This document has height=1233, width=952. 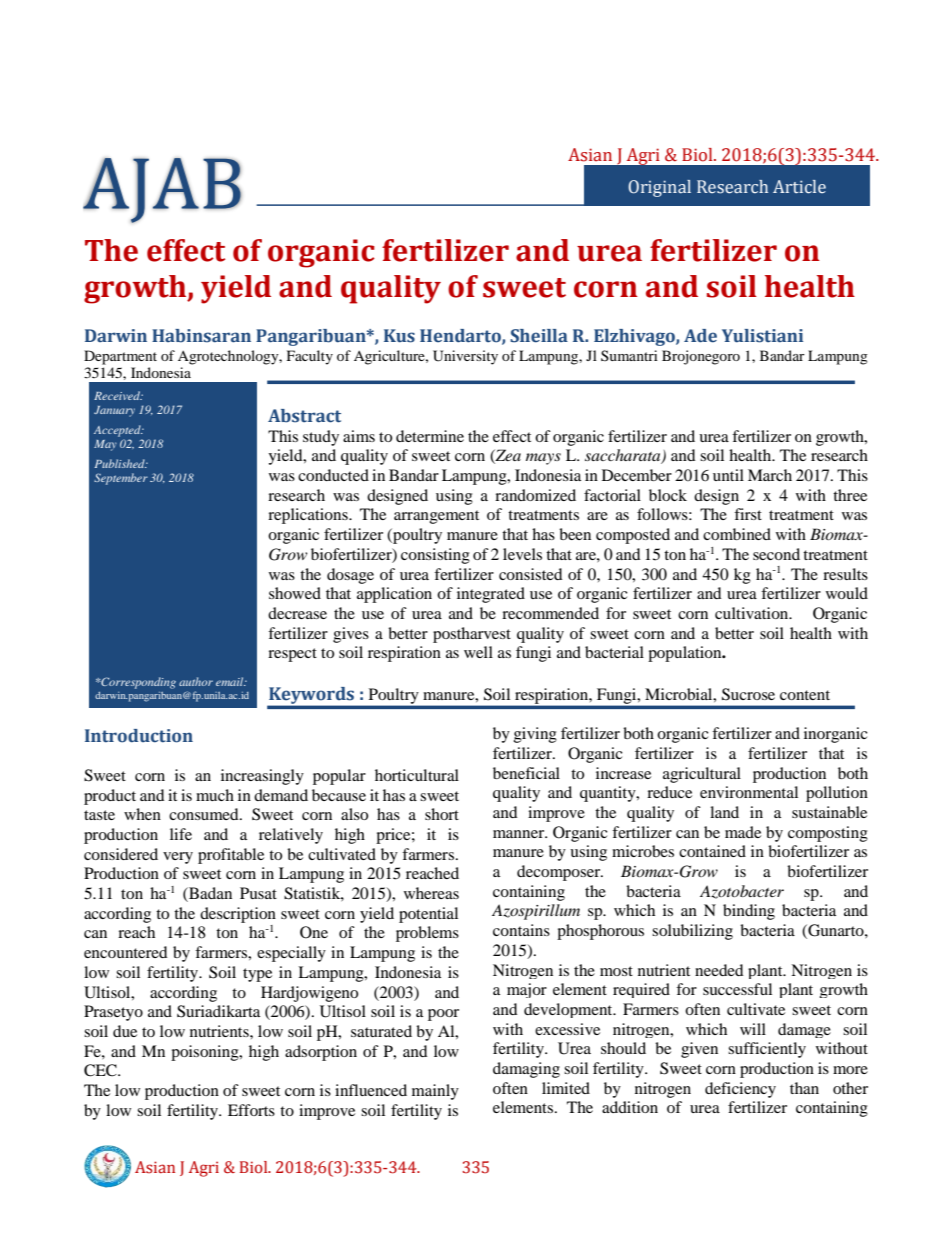 I want to click on well, so click(x=478, y=652).
